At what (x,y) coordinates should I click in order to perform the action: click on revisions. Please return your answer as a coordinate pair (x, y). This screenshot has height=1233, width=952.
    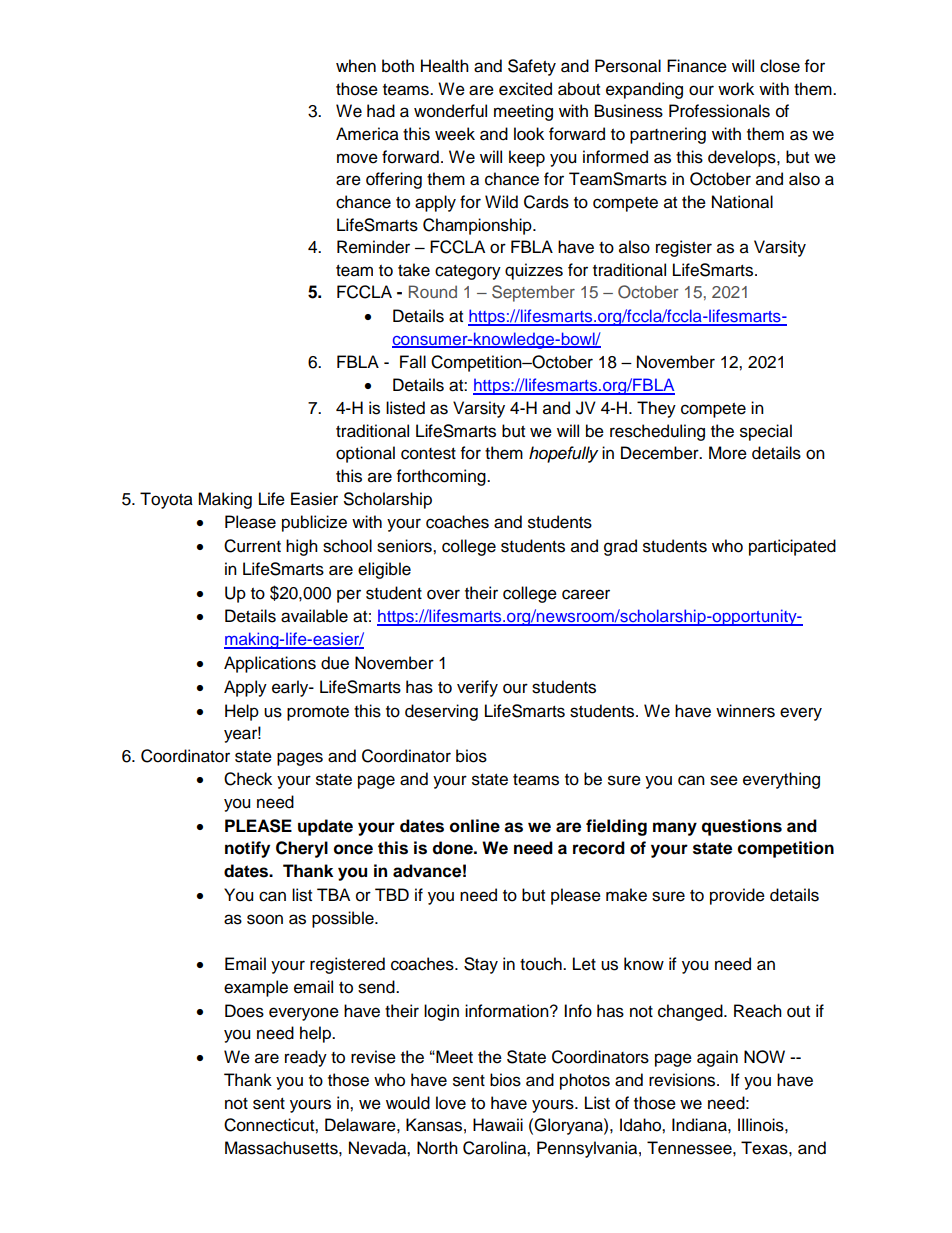
    Looking at the image, I should click on (683, 1080).
